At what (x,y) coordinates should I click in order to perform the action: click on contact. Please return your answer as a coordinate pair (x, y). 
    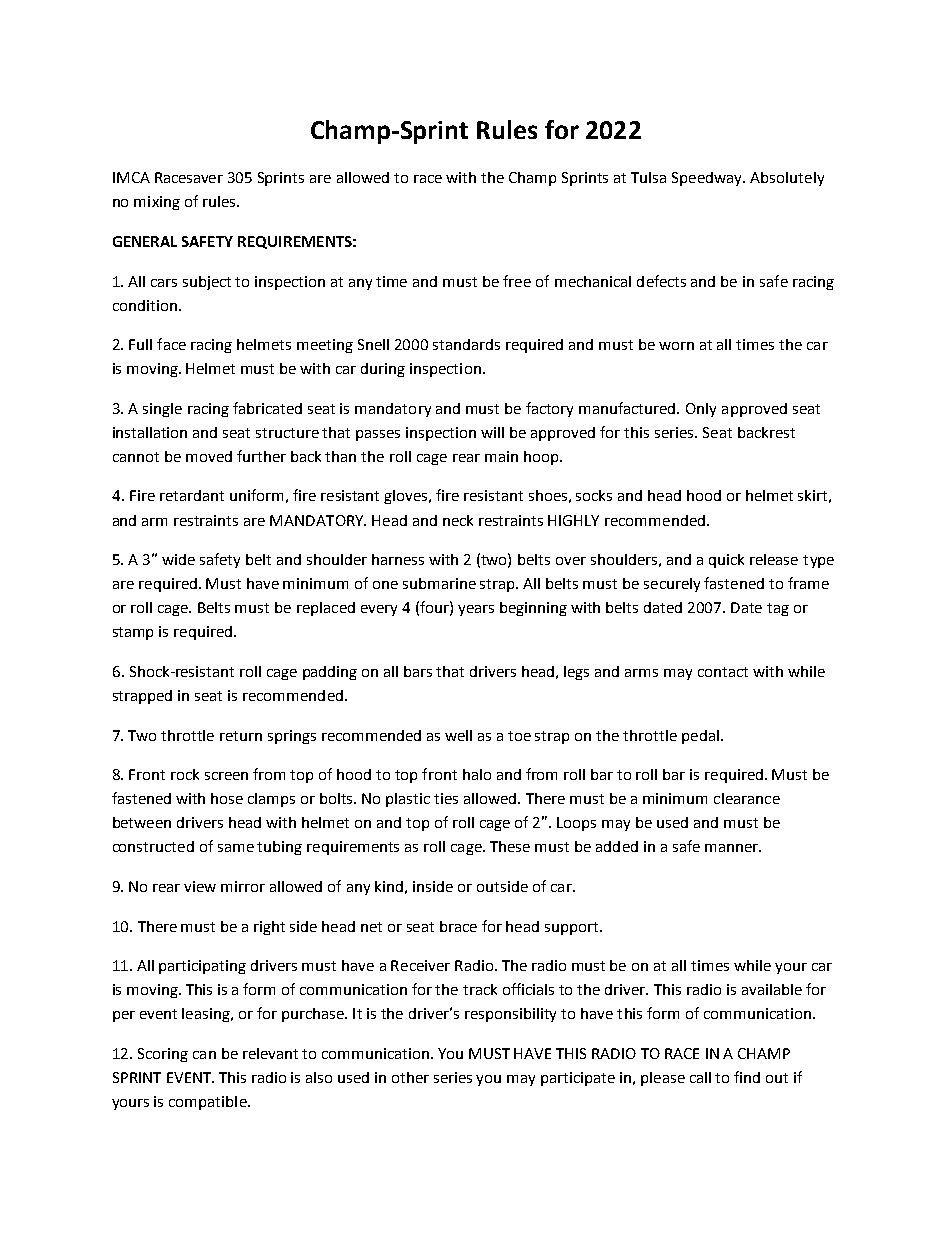
    Looking at the image, I should click on (723, 672).
